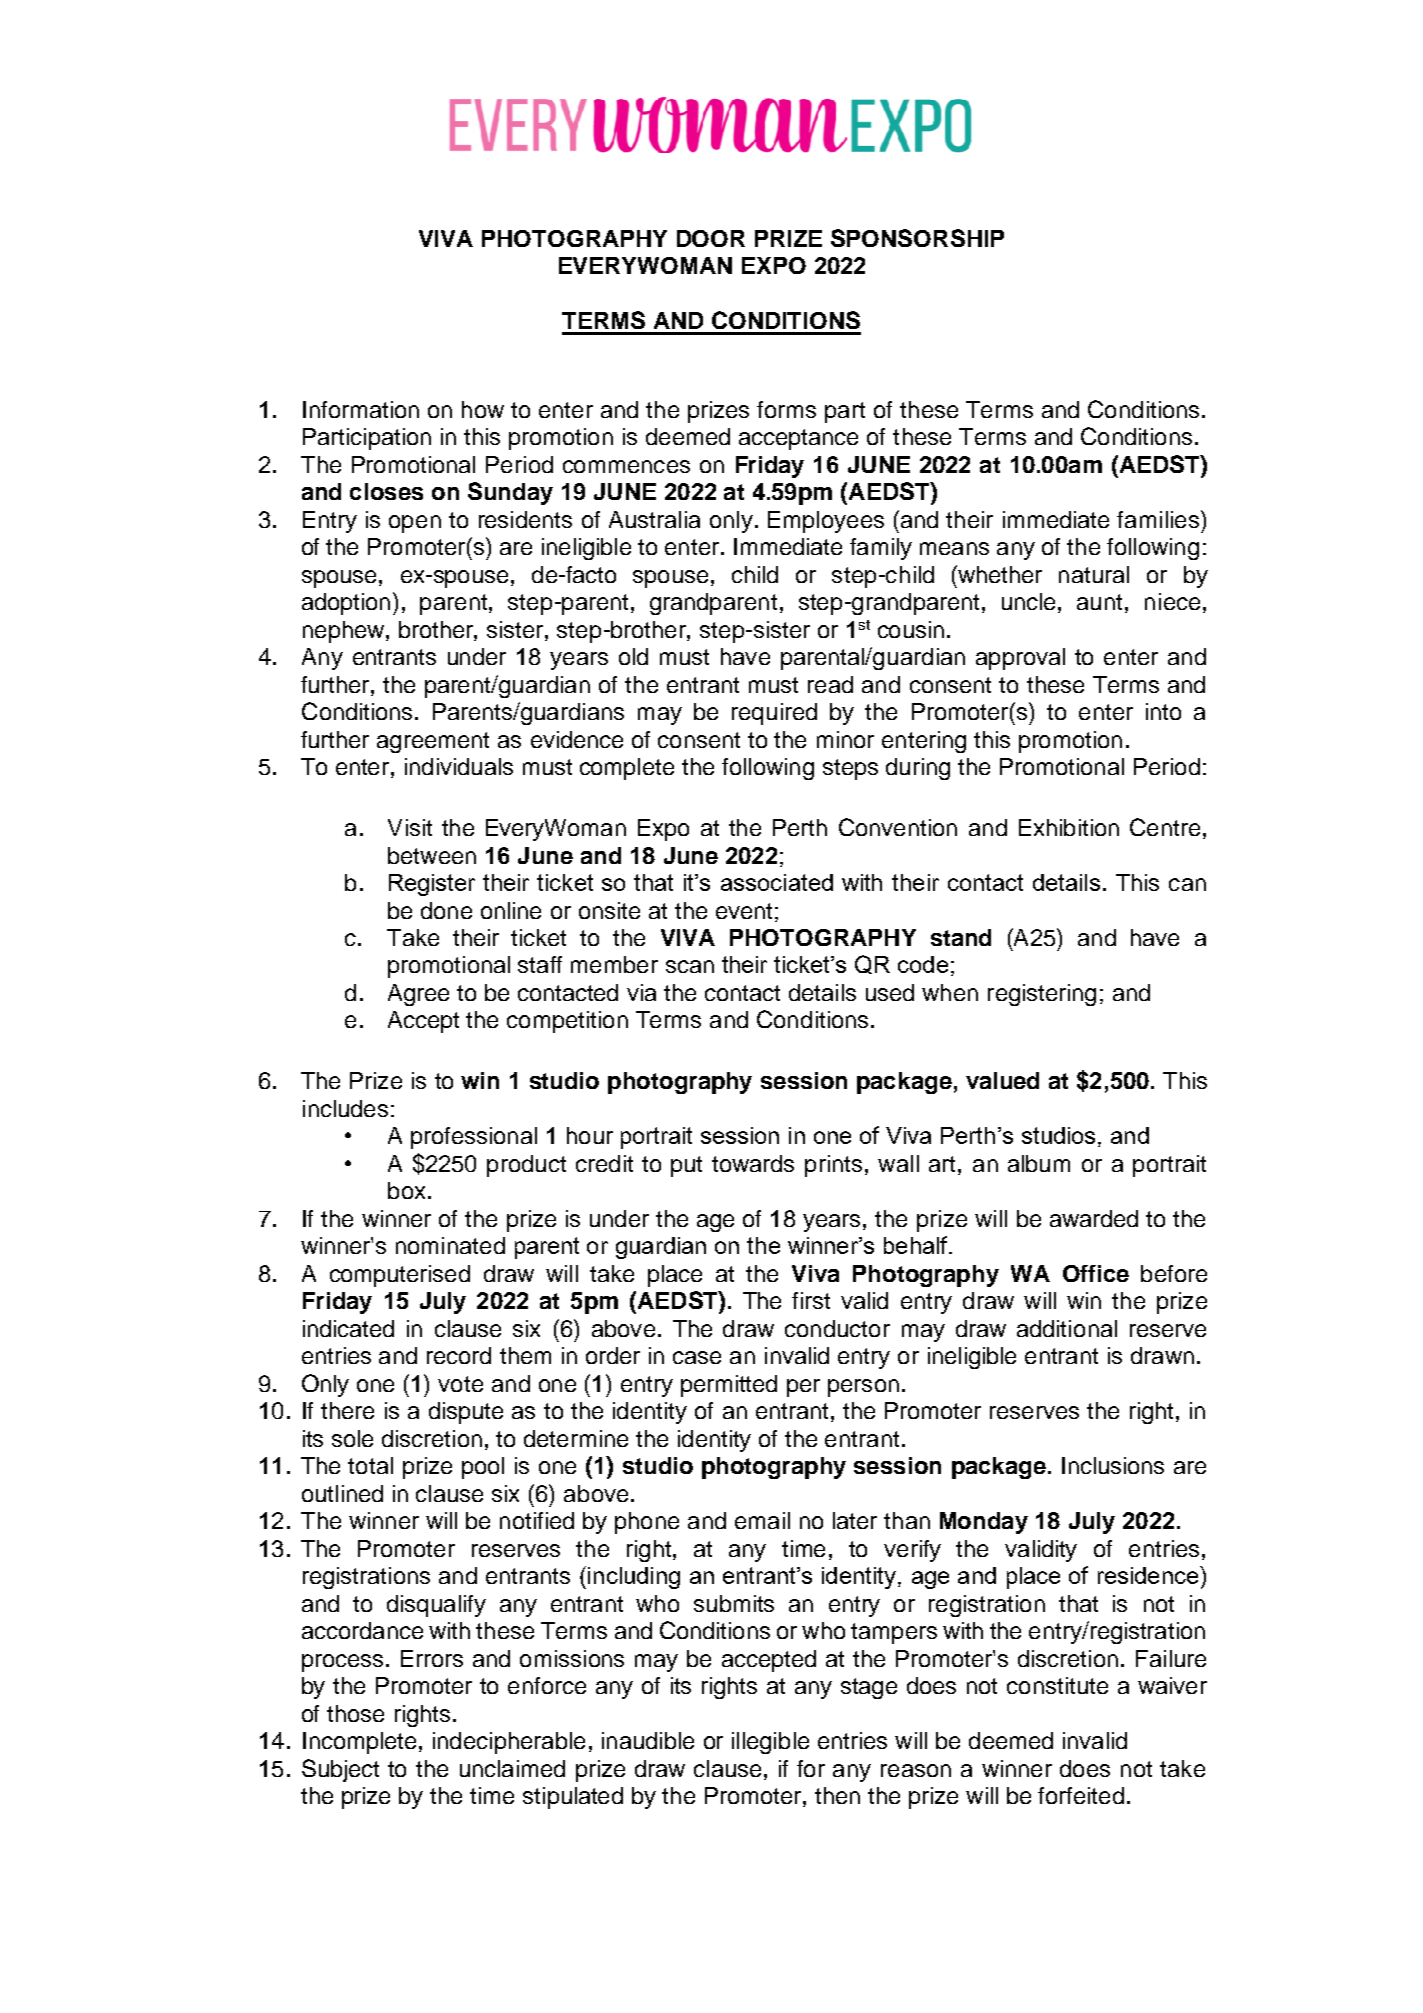 The image size is (1423, 2013). I want to click on permitted, so click(729, 1386).
